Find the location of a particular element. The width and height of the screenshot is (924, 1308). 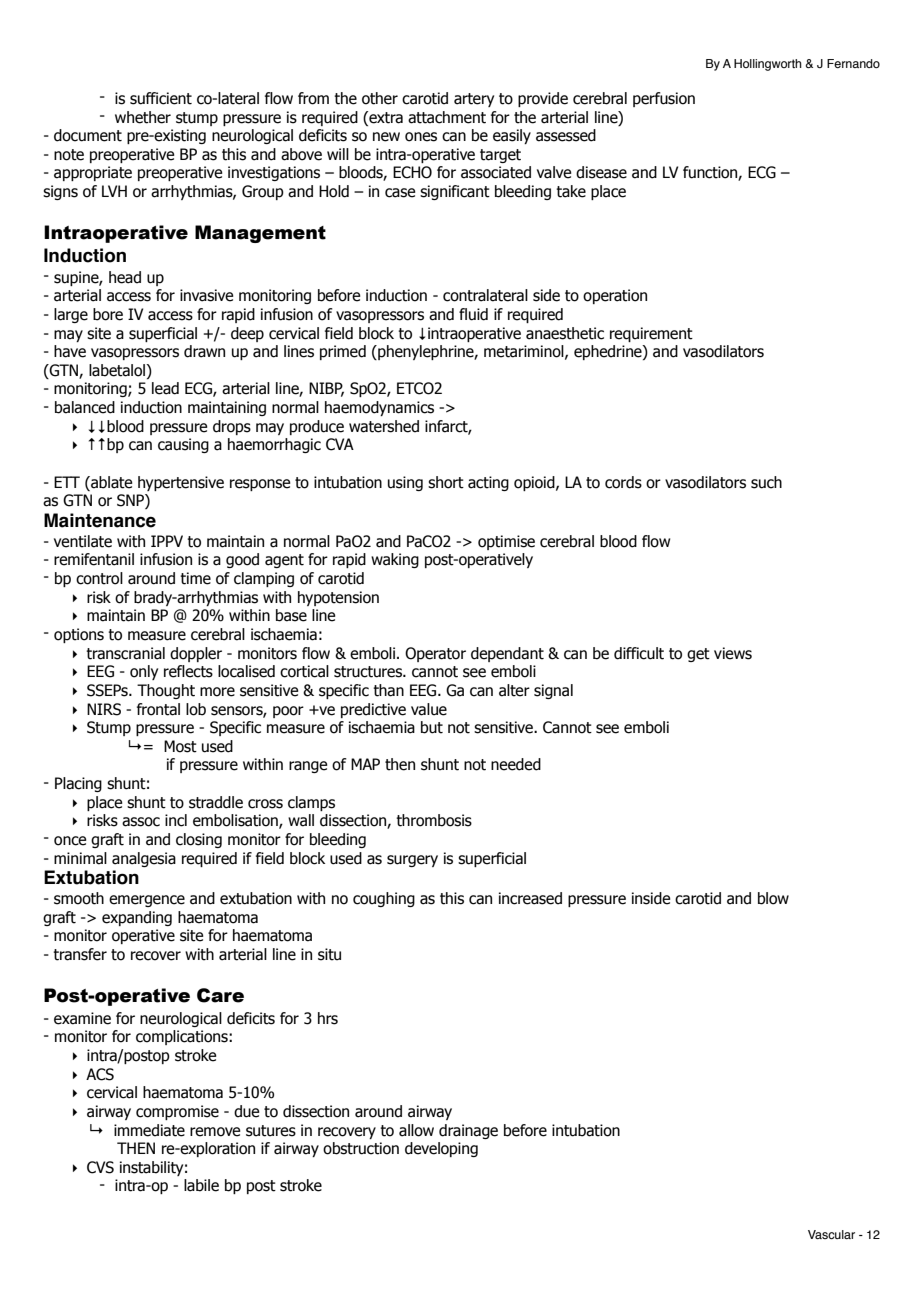

optimise is located at coordinates (506, 542).
